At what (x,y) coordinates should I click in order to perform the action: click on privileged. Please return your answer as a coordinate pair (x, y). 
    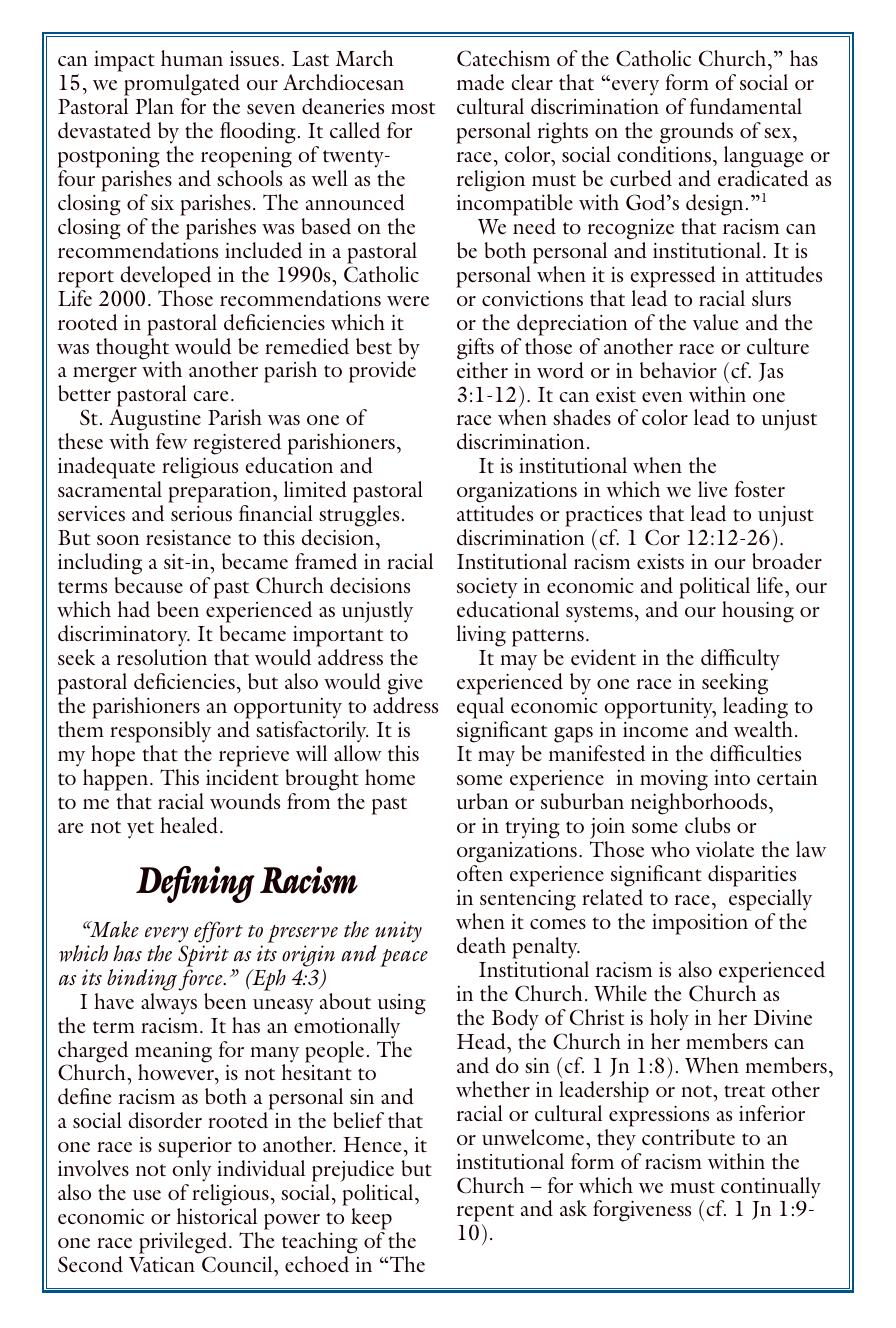
    Looking at the image, I should click on (184, 1244).
